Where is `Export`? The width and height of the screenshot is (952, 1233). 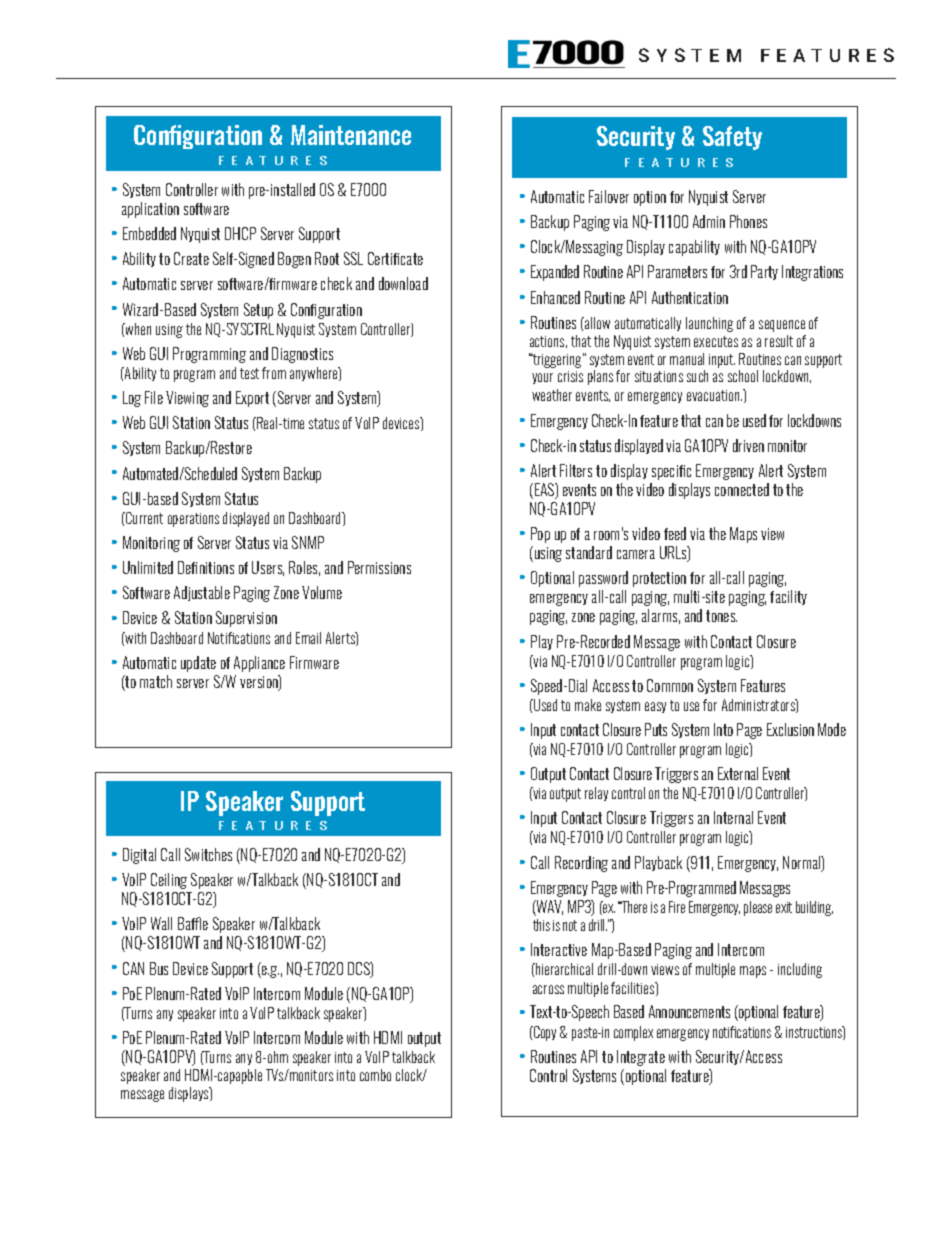
Export is located at coordinates (252, 399).
